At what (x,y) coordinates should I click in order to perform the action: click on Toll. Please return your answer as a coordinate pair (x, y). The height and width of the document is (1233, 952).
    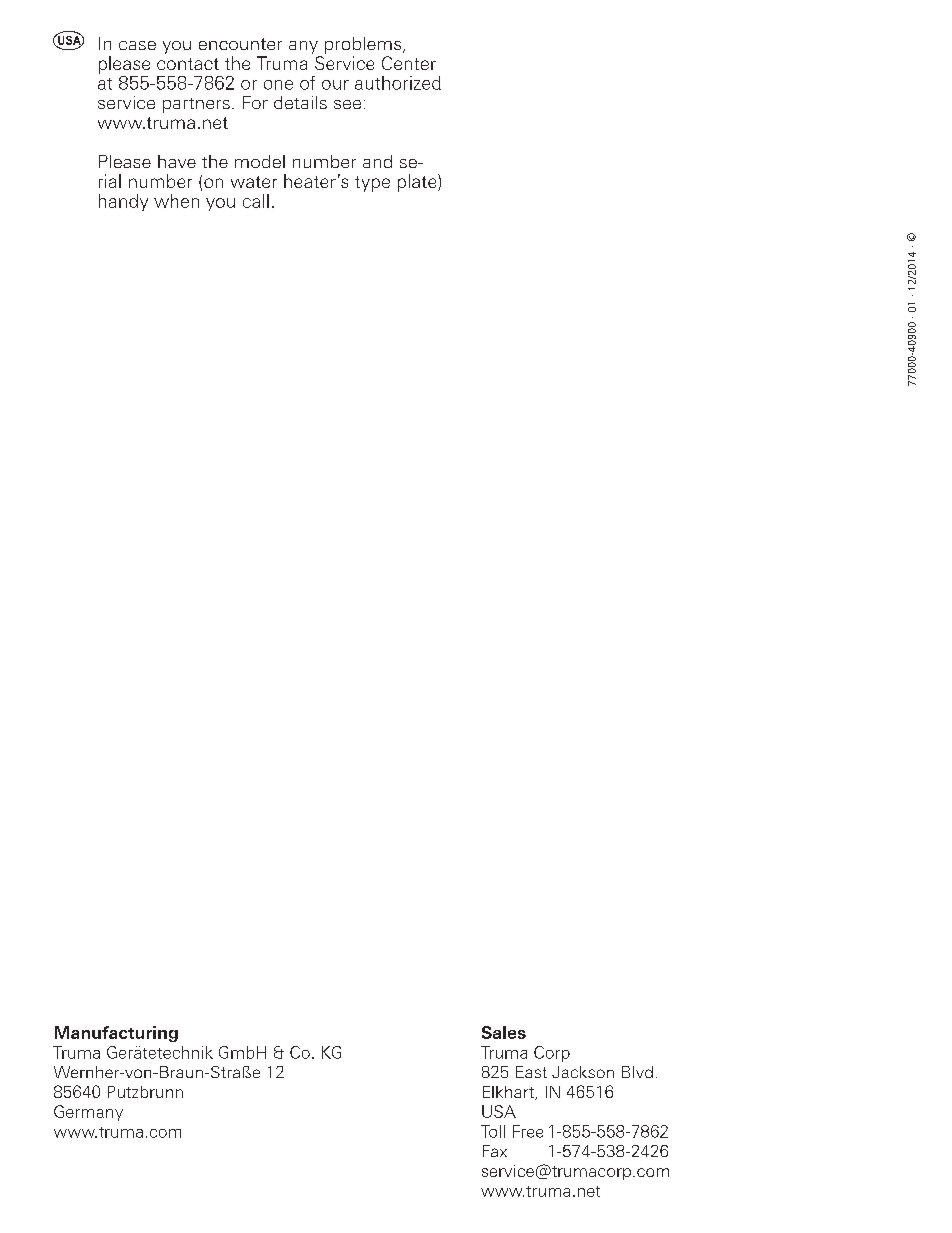
    Looking at the image, I should click on (493, 1131).
